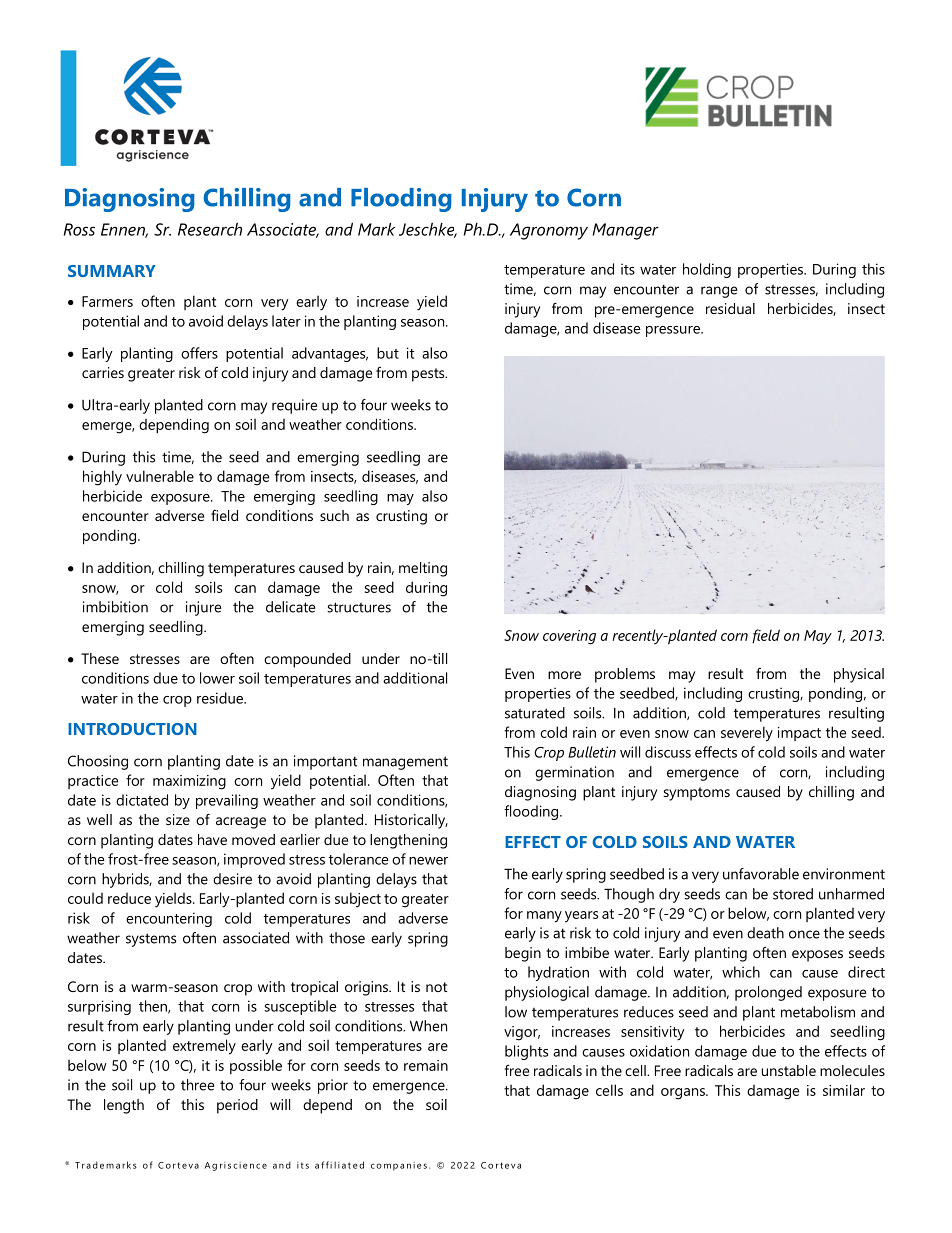 This image has width=952, height=1233. What do you see at coordinates (564, 675) in the image?
I see `more` at bounding box center [564, 675].
